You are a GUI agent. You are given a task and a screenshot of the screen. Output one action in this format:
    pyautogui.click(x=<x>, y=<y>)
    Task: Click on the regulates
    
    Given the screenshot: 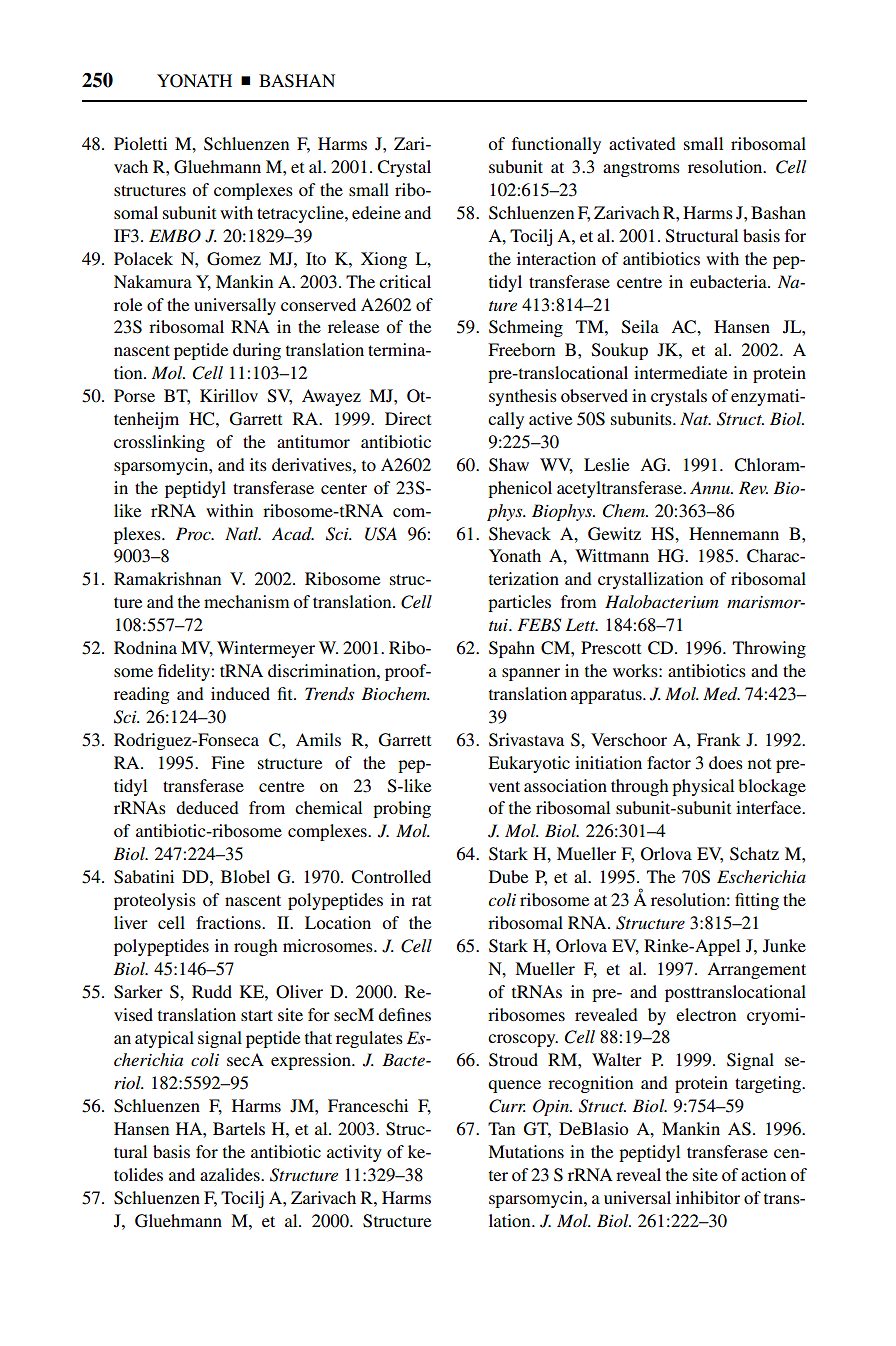 What is the action you would take?
    pyautogui.click(x=369, y=1039)
